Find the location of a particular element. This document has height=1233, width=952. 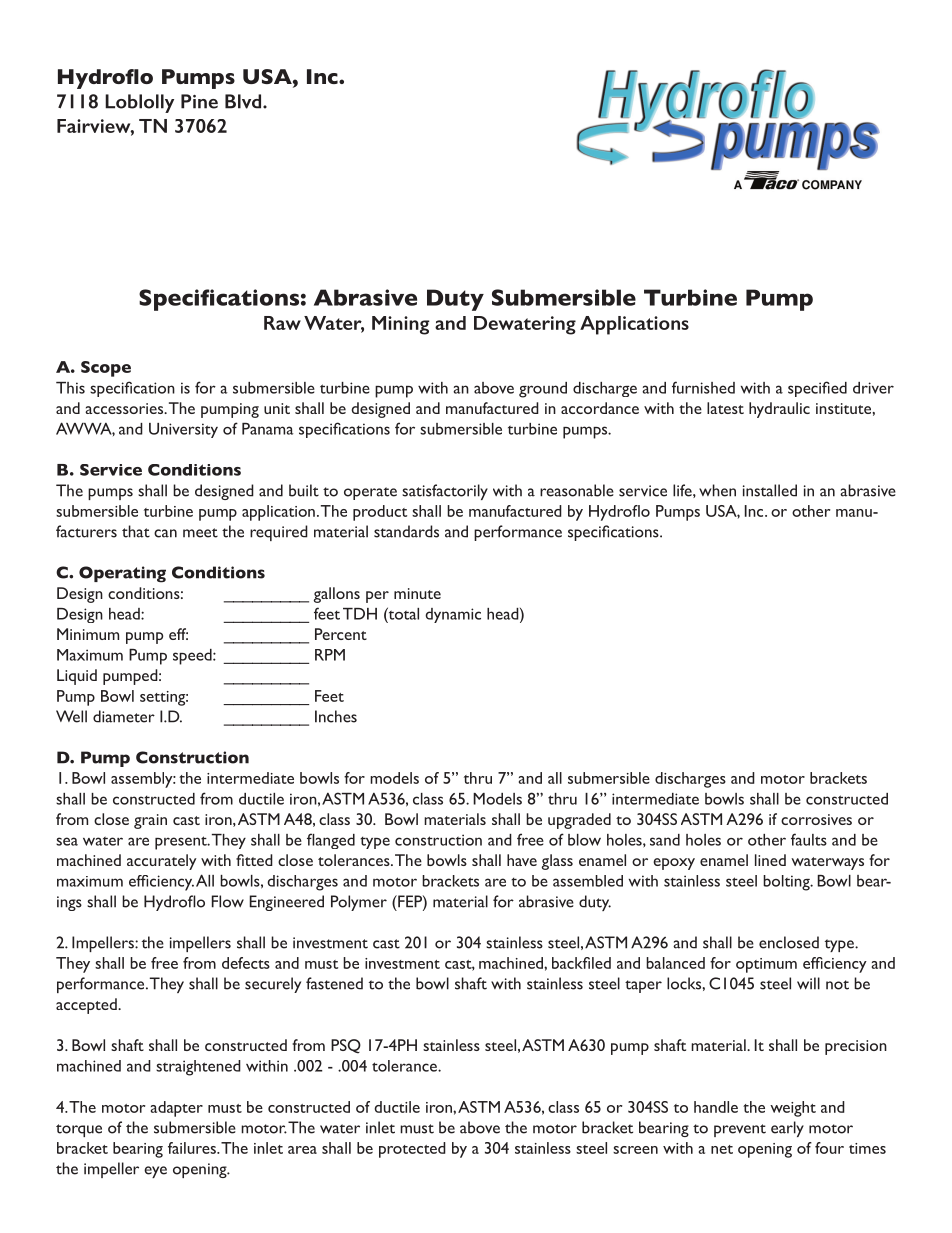

accessories is located at coordinates (125, 408).
